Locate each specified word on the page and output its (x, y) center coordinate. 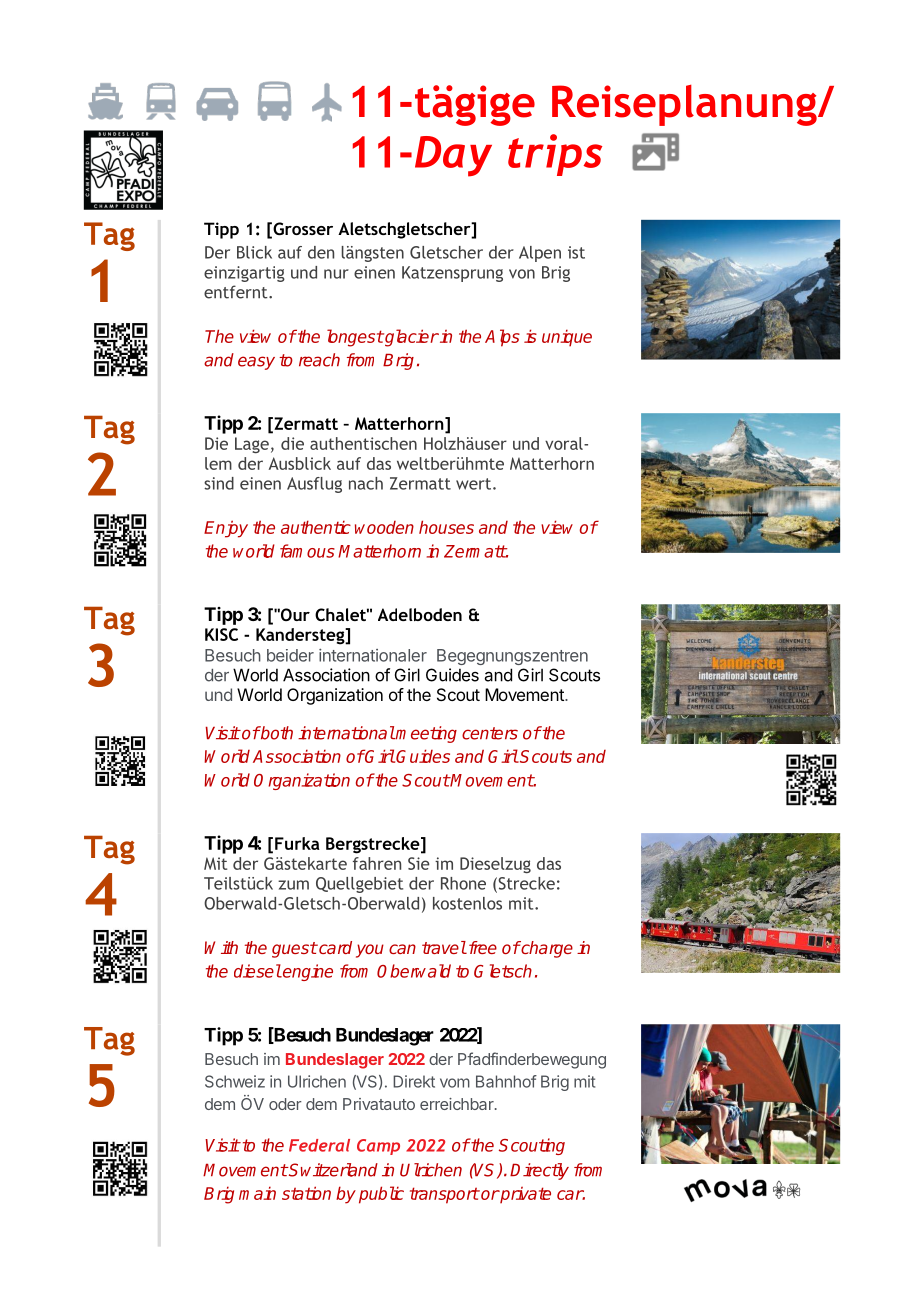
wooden (384, 527)
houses (446, 527)
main (257, 1193)
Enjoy (226, 529)
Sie (419, 863)
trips (555, 155)
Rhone (463, 883)
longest (355, 338)
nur (336, 274)
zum (293, 885)
